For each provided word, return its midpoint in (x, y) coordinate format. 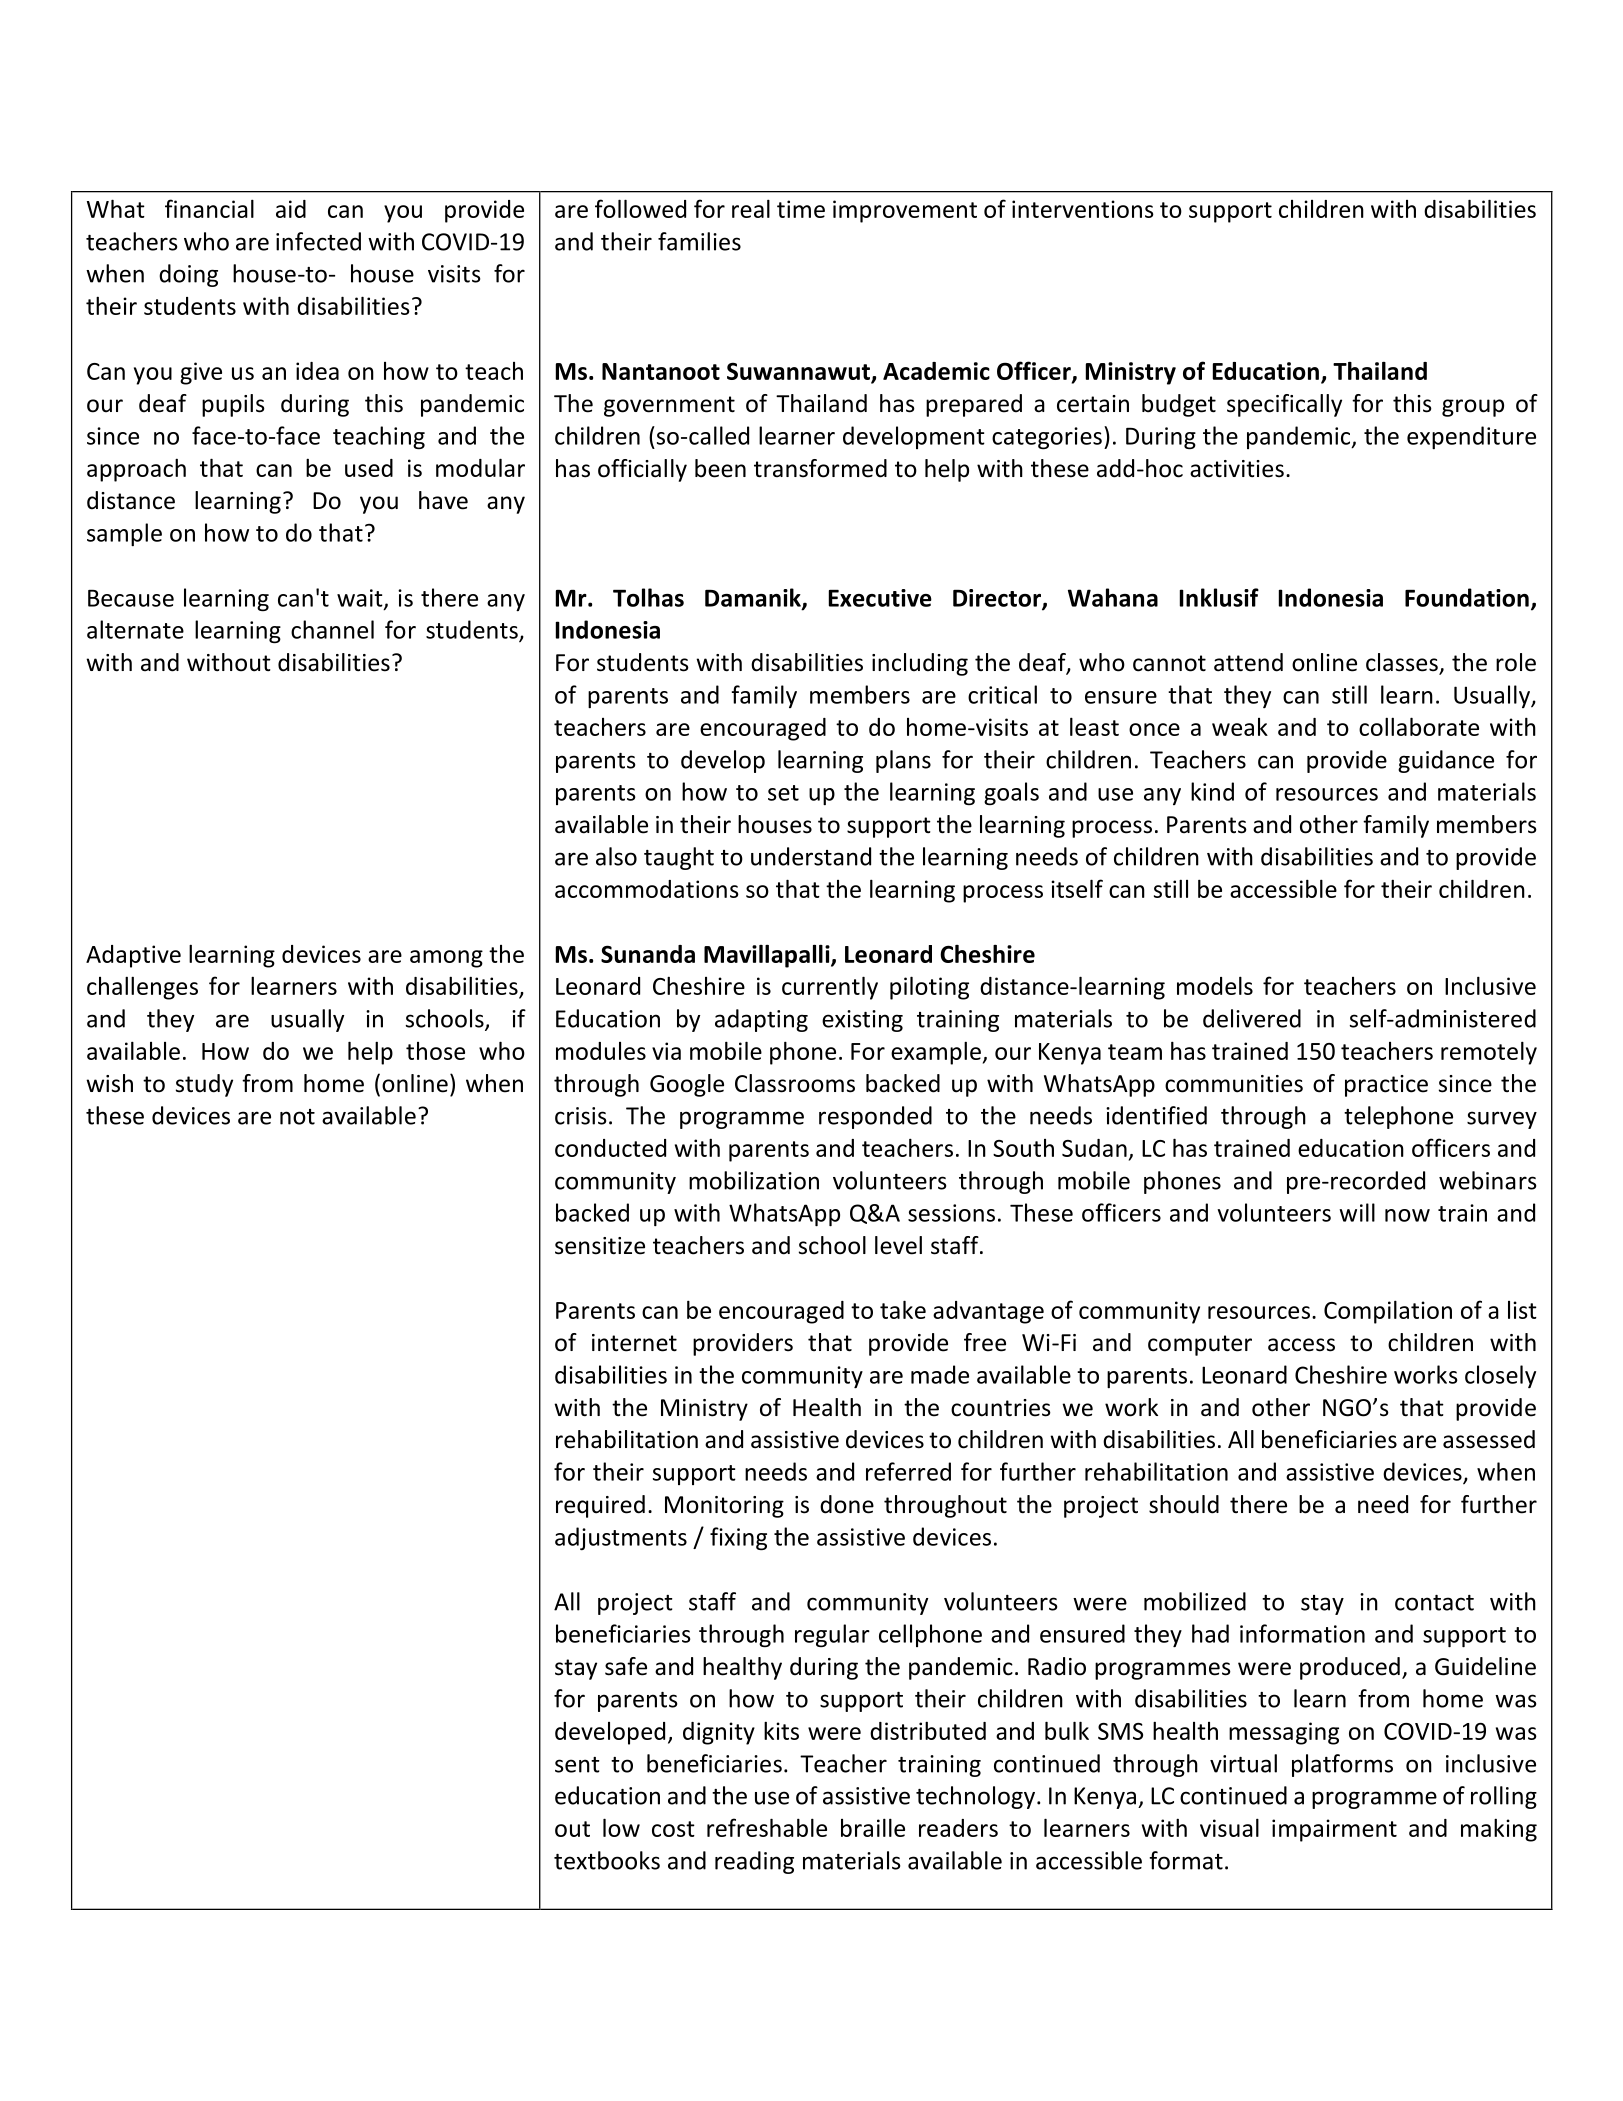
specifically (1284, 405)
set (783, 793)
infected (318, 241)
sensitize (600, 1246)
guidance (1446, 761)
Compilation (1388, 1312)
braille (873, 1827)
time (801, 209)
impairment (1334, 1830)
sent (577, 1765)
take (903, 1309)
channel (332, 629)
